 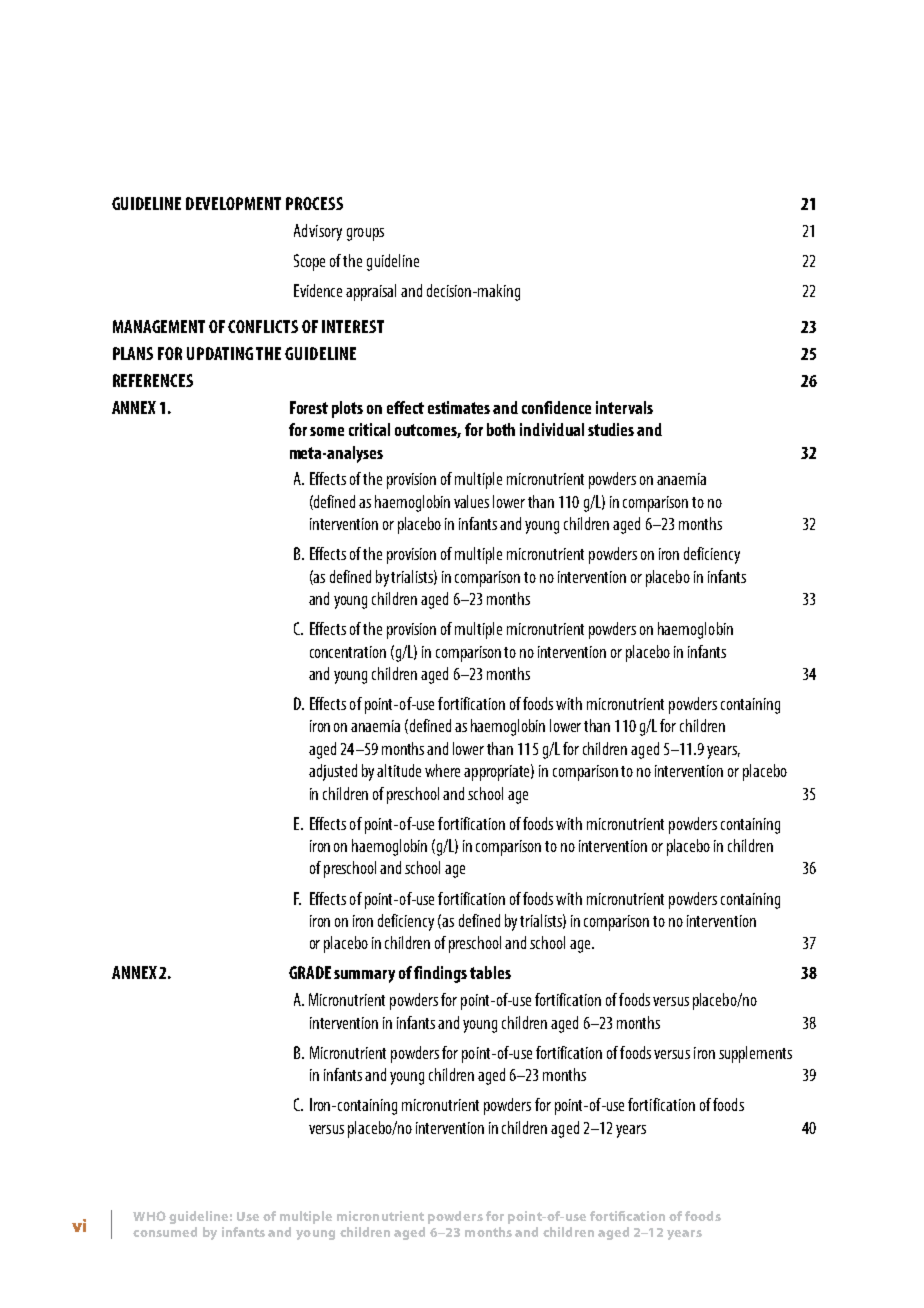 What do you see at coordinates (233, 203) in the page?
I see `DEVELOPMENT` at bounding box center [233, 203].
